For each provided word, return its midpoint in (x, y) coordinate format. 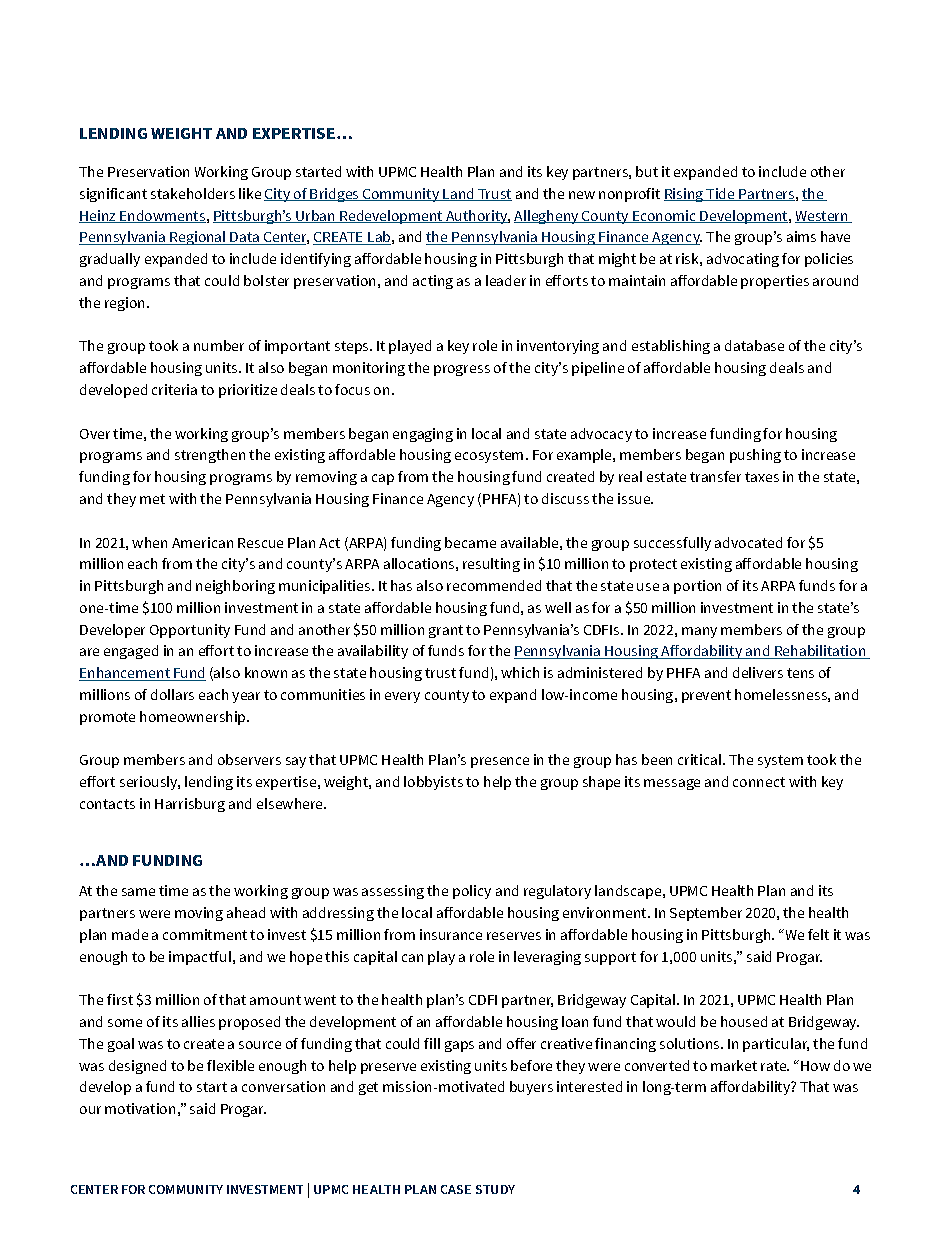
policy (472, 892)
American (202, 542)
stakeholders (193, 193)
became (470, 542)
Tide (721, 194)
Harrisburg (190, 805)
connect (759, 782)
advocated (748, 542)
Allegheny (547, 217)
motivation (140, 1108)
